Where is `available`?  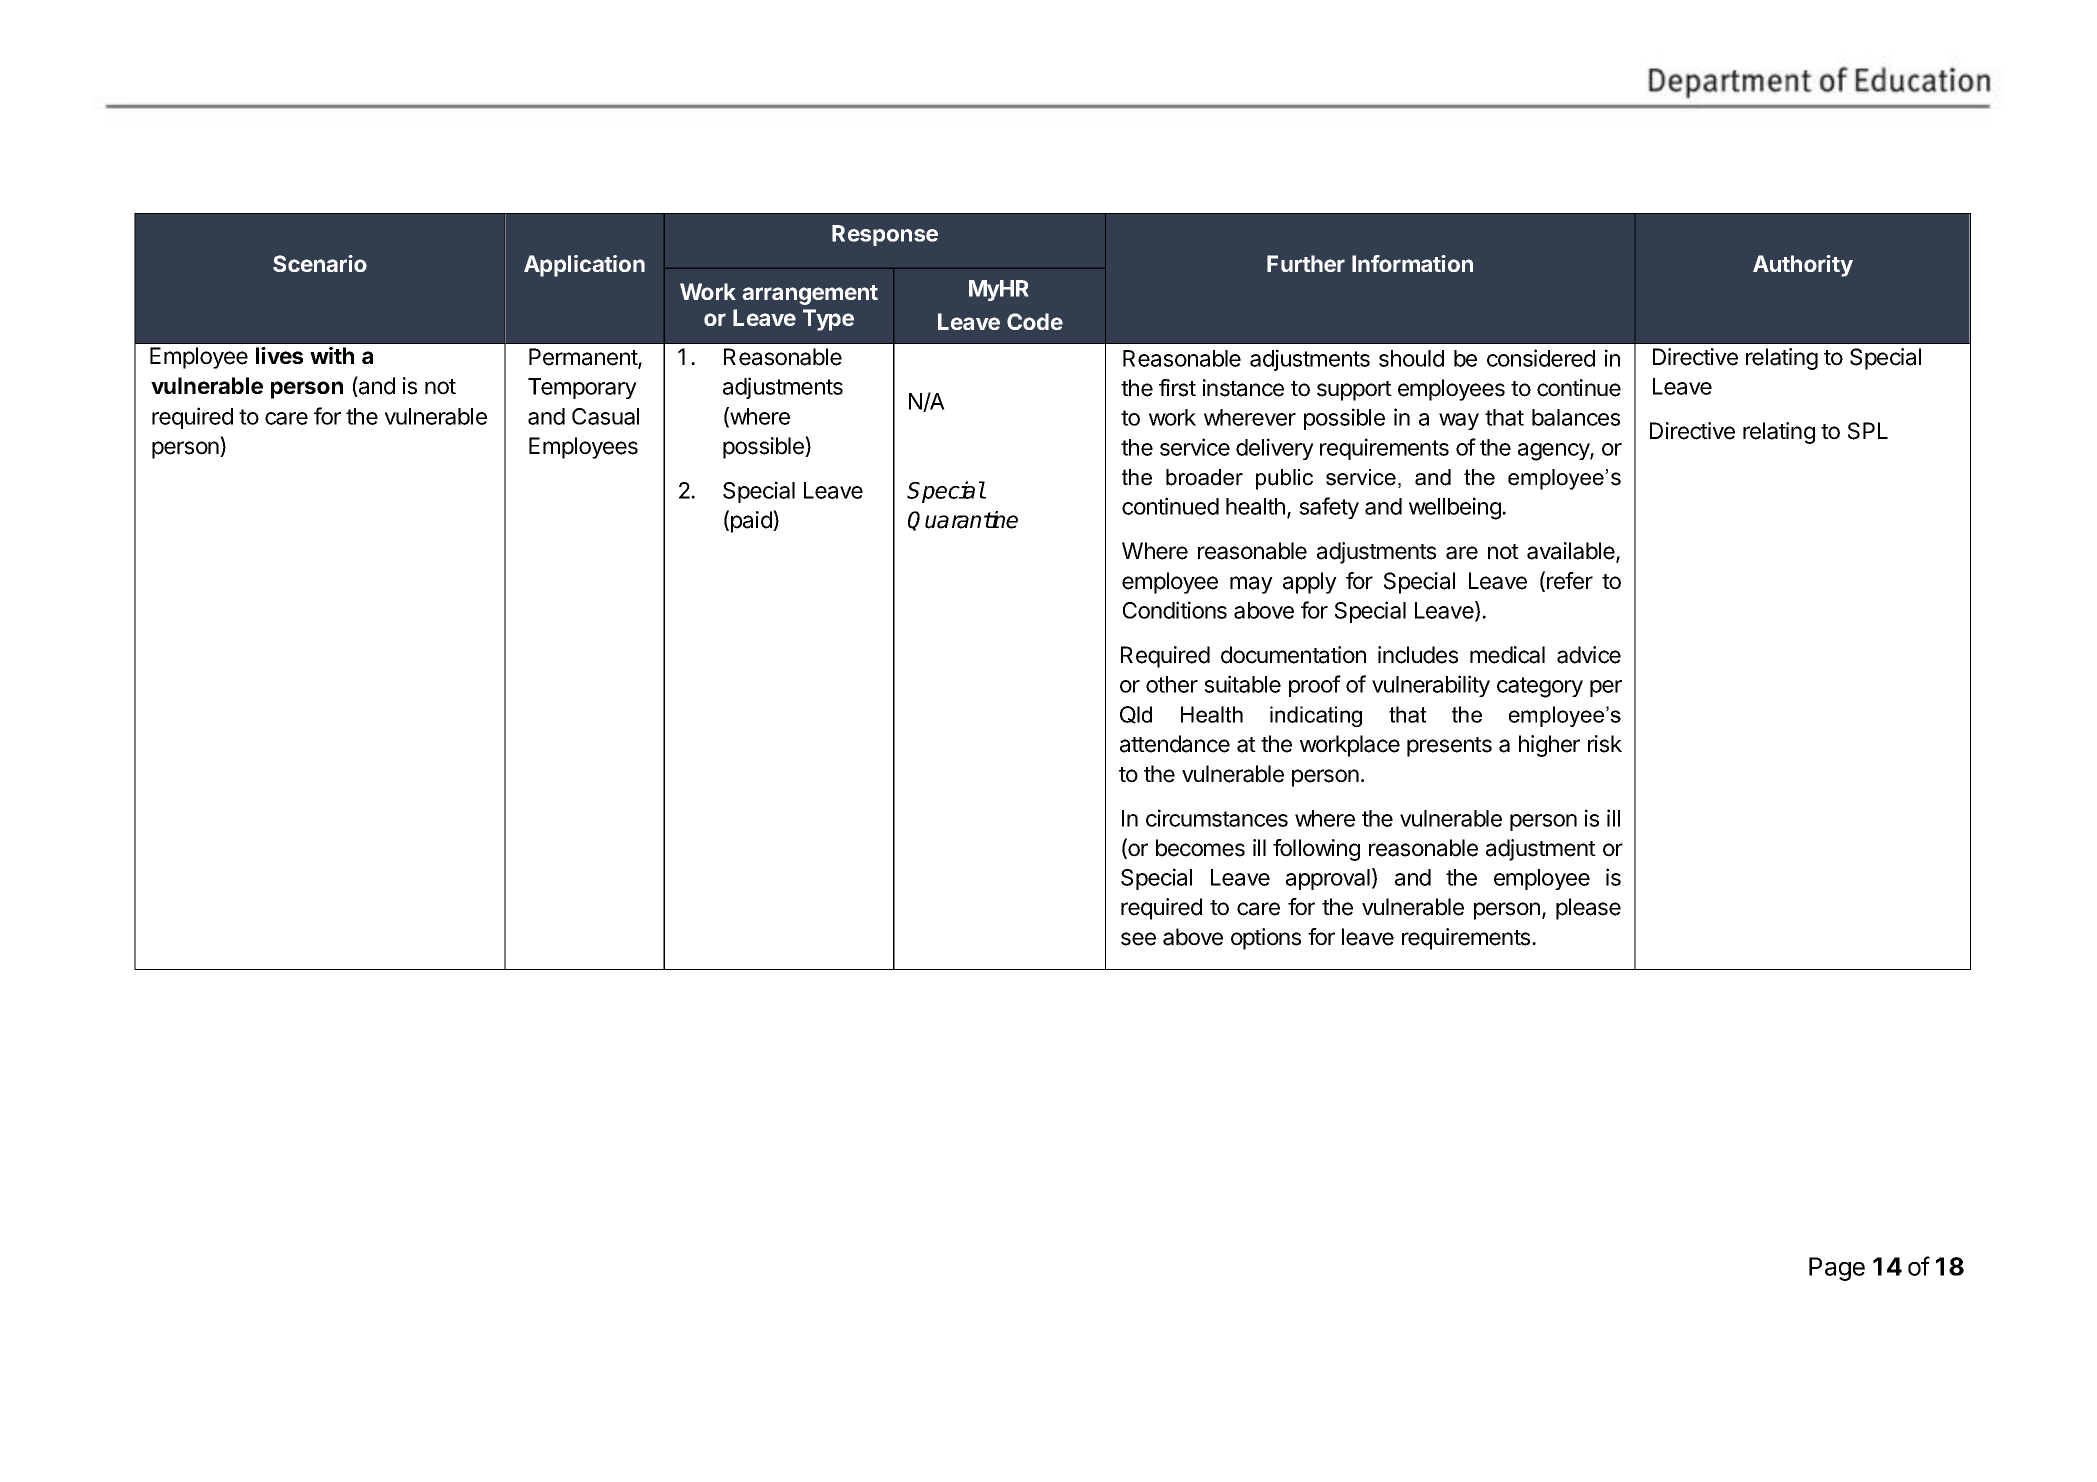 available is located at coordinates (1572, 552).
